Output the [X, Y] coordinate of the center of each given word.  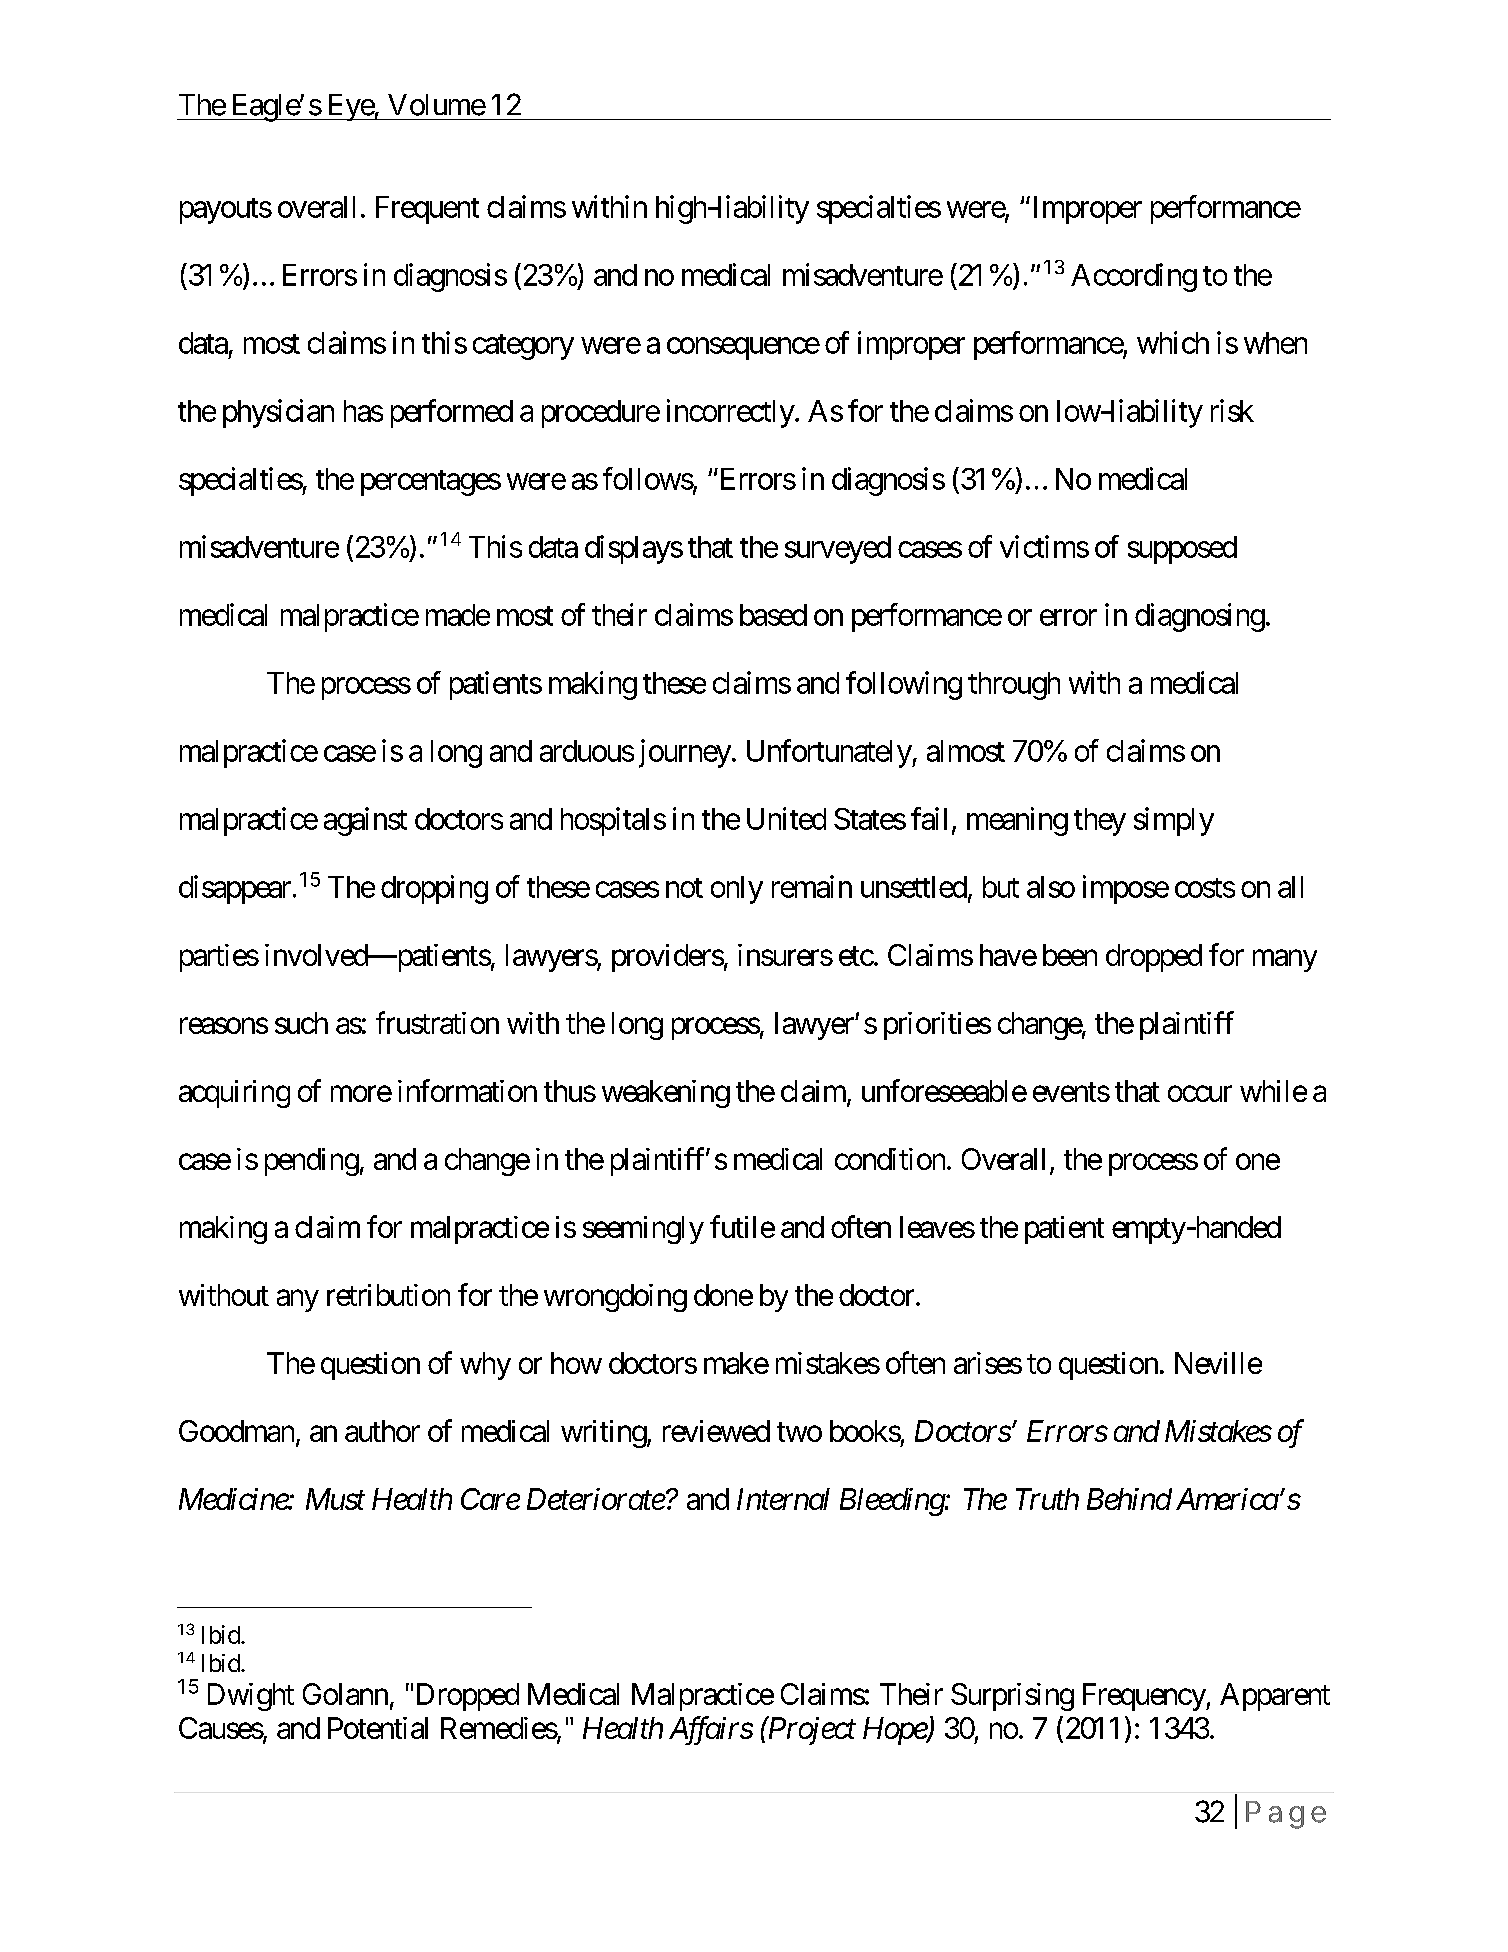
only [737, 890]
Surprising [1012, 1697]
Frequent [427, 210]
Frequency [1145, 1697]
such [301, 1023]
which [1173, 342]
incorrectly [731, 413]
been [1070, 955]
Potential [378, 1728]
